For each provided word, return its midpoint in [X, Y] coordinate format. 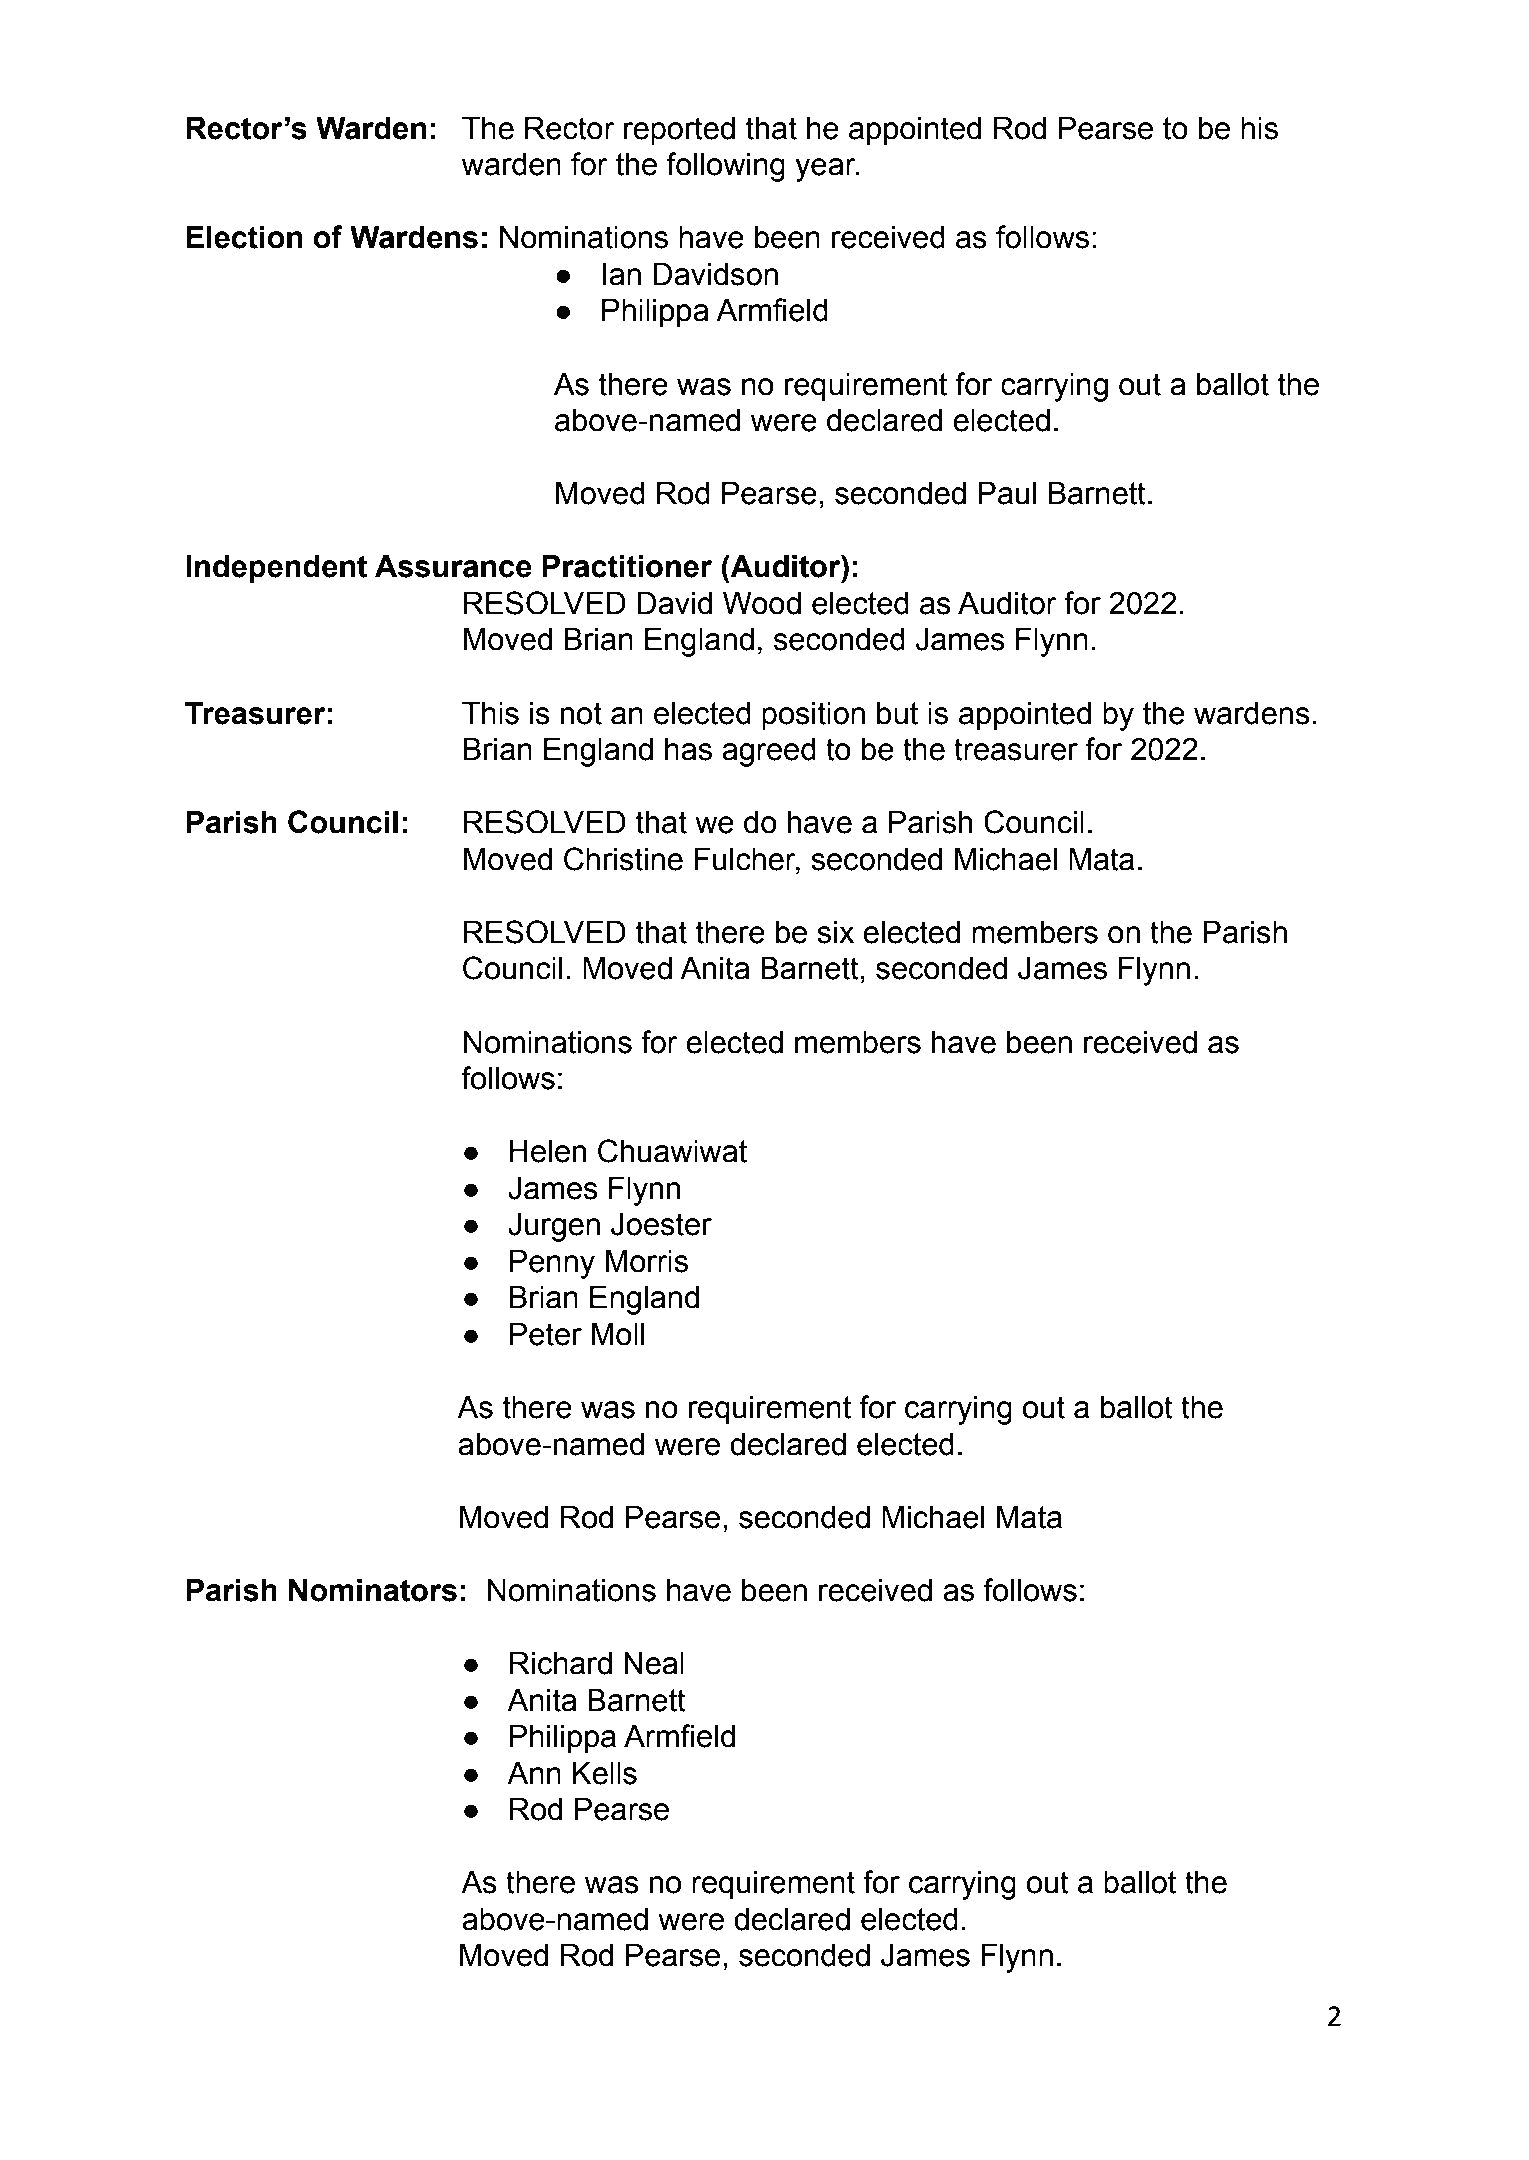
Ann [534, 1773]
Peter [546, 1334]
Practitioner [627, 566]
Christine [623, 859]
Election [244, 237]
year [826, 170]
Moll [618, 1334]
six [835, 932]
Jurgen [554, 1227]
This [490, 713]
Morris [647, 1261]
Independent [276, 569]
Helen [548, 1151]
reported [679, 131]
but [897, 713]
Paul [1007, 493]
